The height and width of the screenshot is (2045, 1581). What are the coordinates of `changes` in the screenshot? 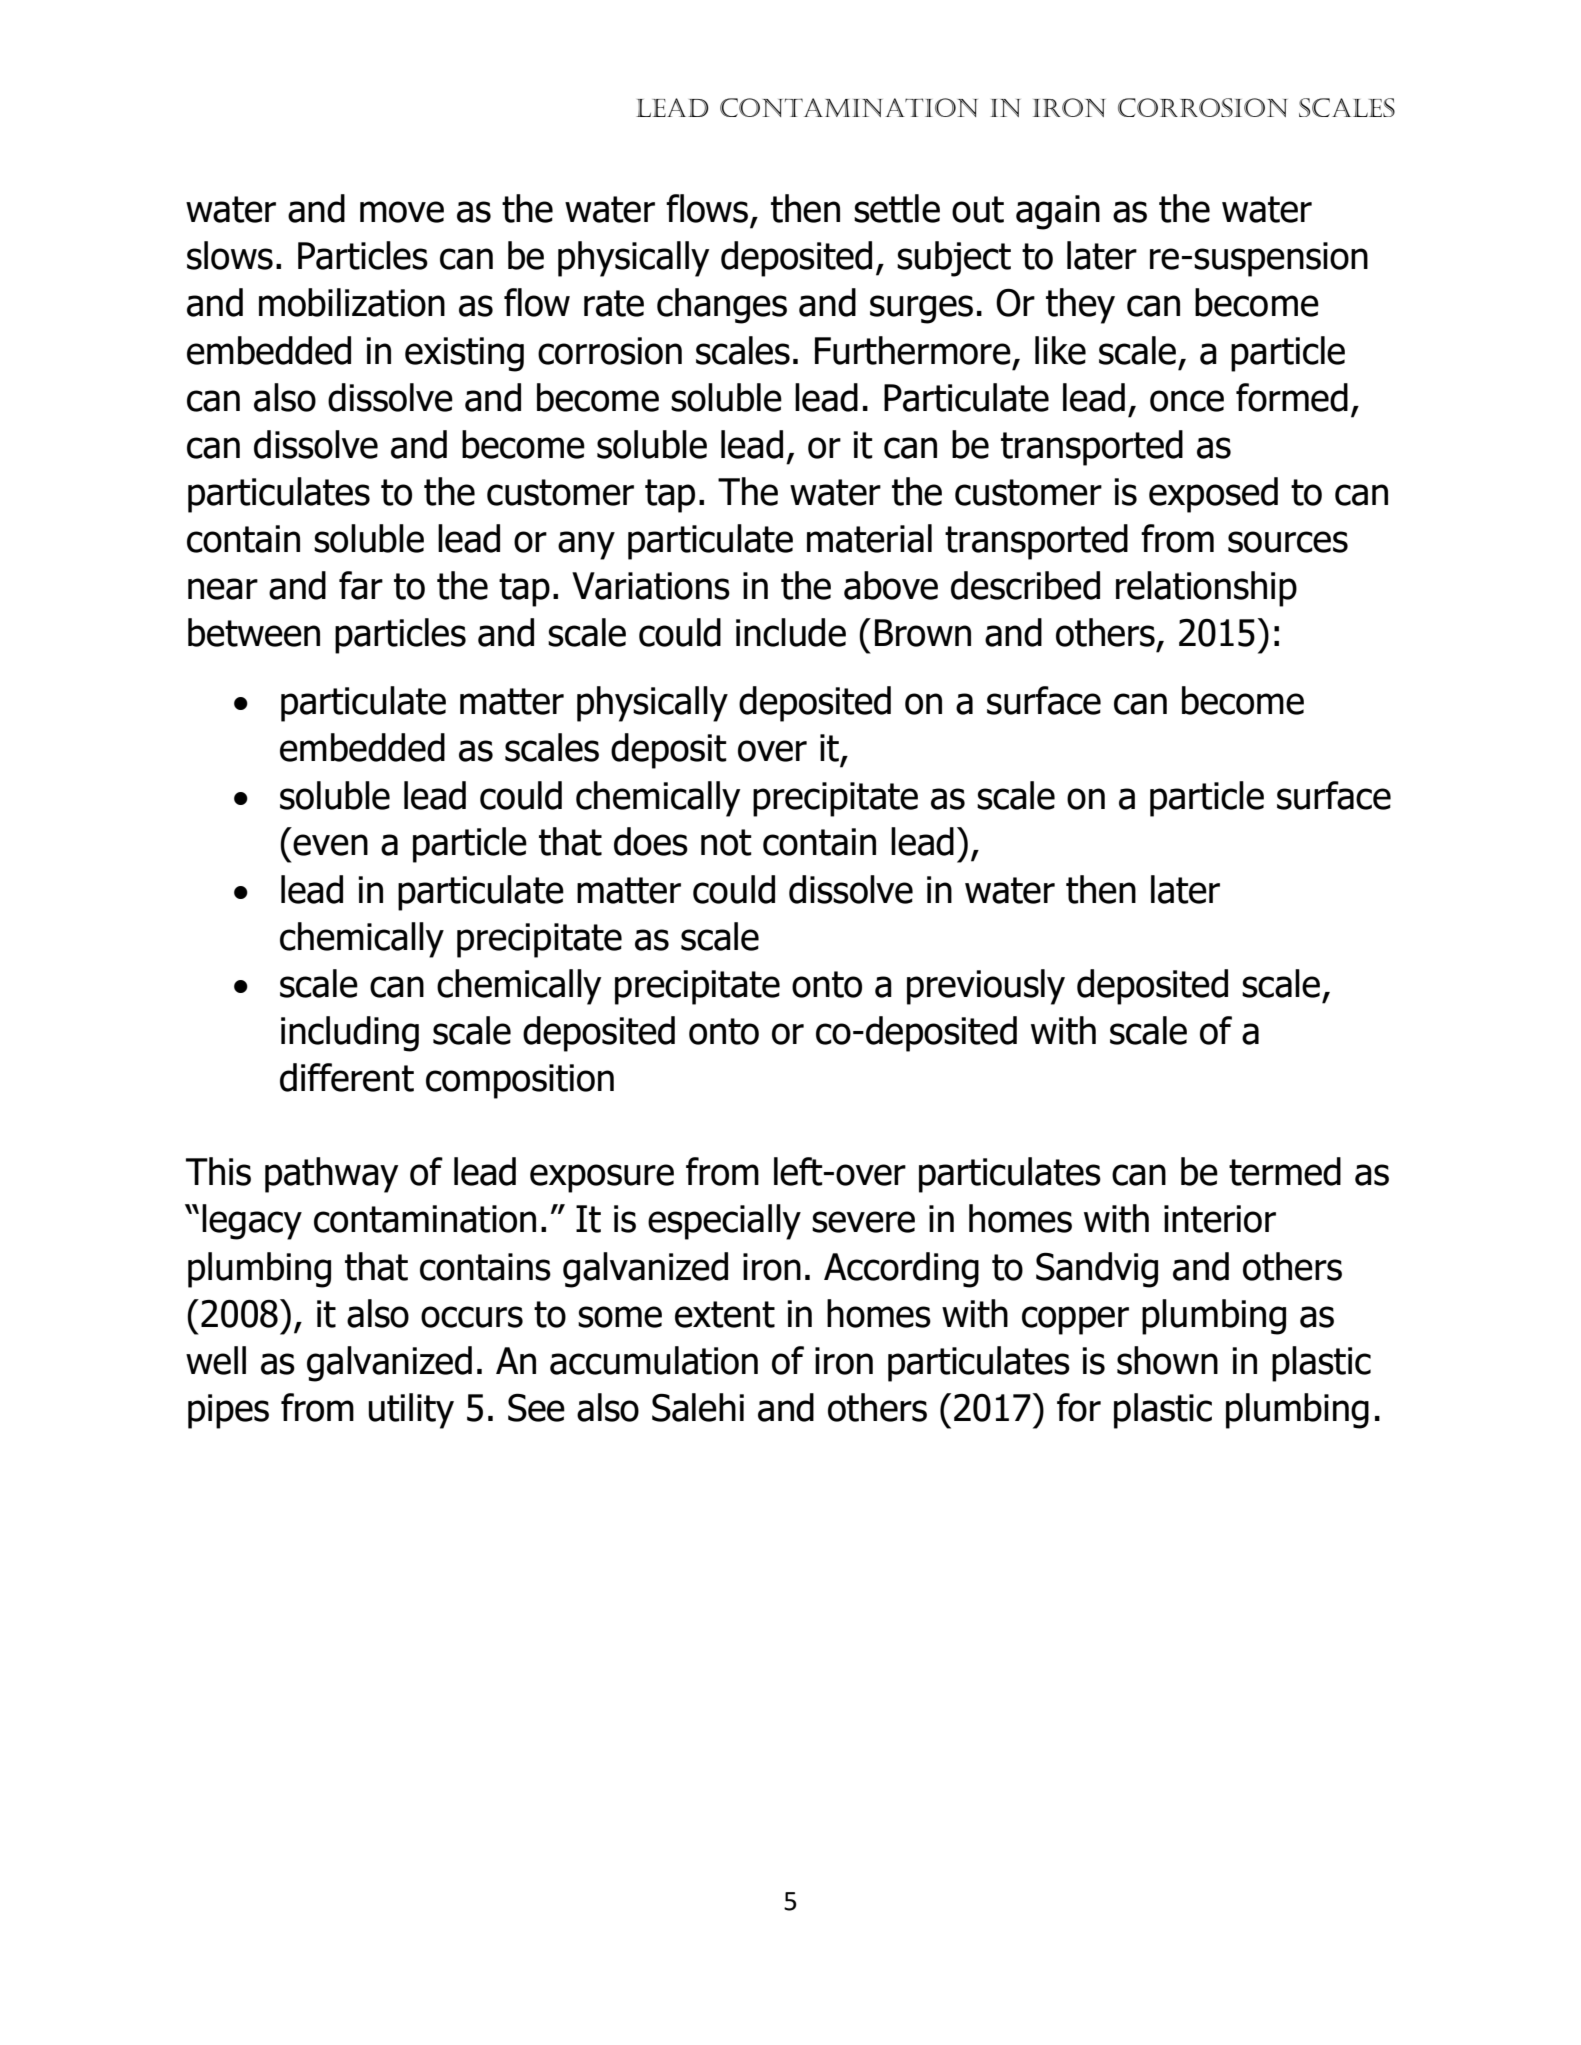 It's located at (722, 306).
